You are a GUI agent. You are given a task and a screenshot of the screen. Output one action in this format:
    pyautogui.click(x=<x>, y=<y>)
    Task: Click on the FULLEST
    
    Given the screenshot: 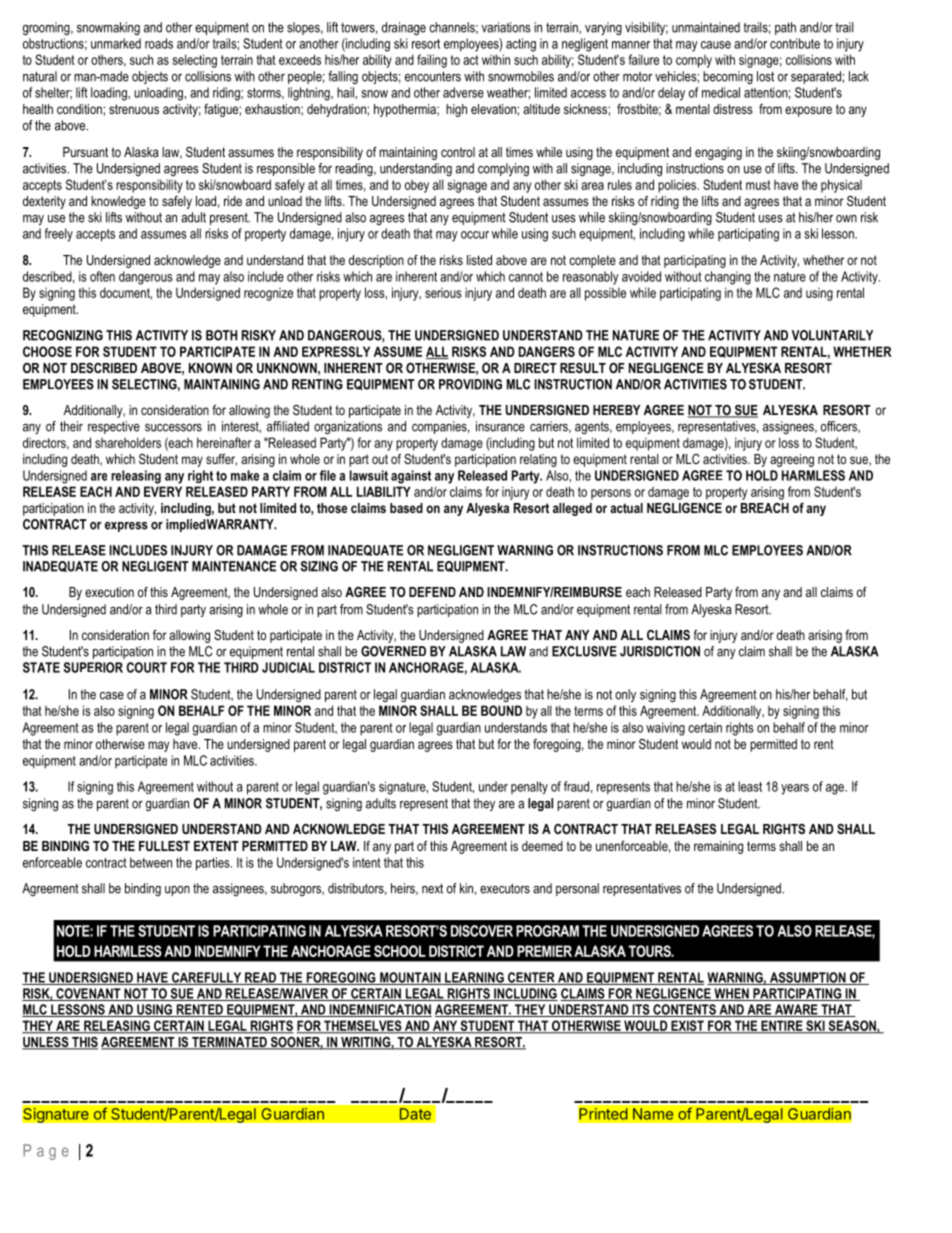 What is the action you would take?
    pyautogui.click(x=164, y=846)
